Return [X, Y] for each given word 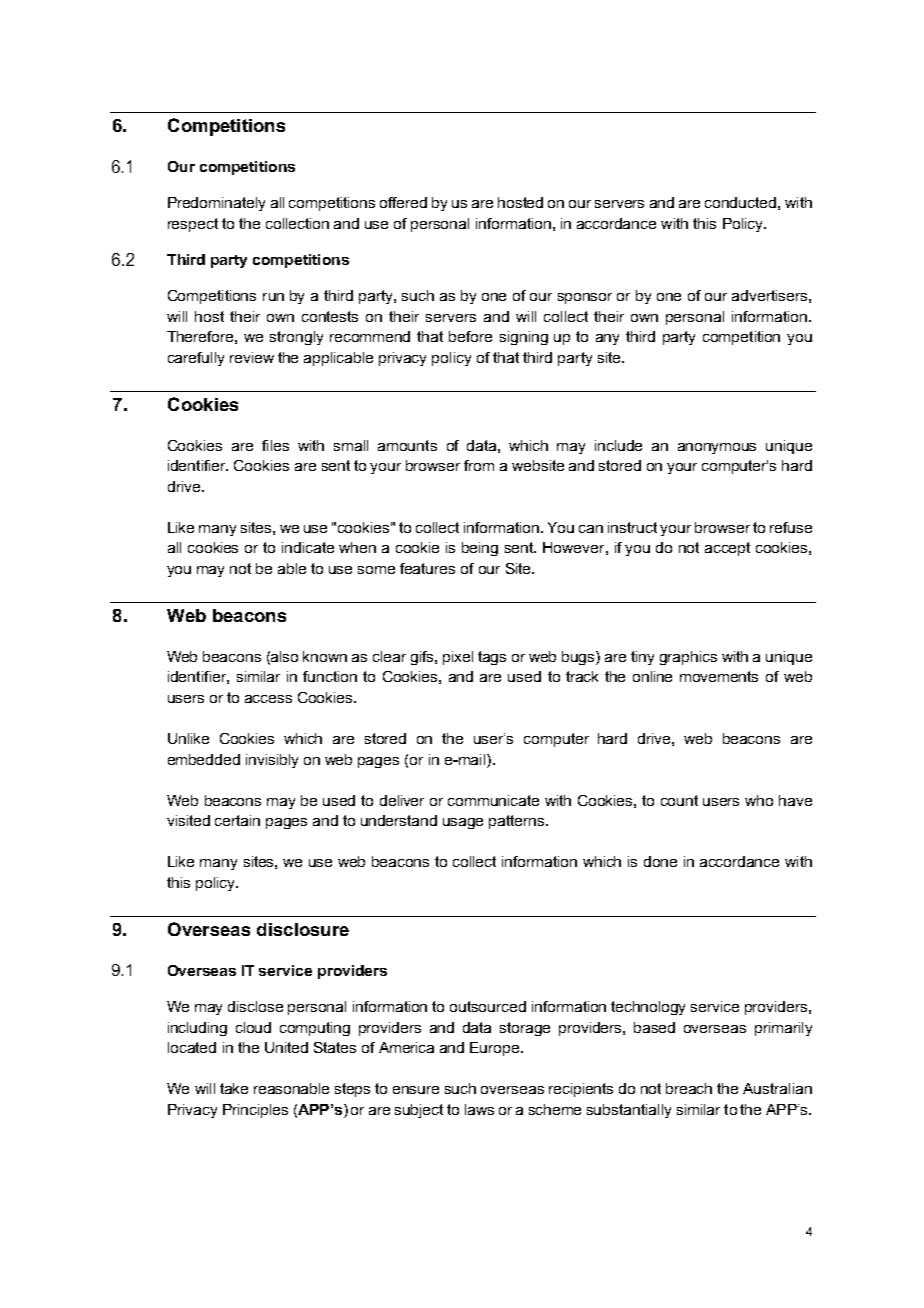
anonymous [717, 448]
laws [479, 1109]
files [275, 445]
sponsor [585, 298]
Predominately [216, 204]
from [479, 465]
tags [492, 658]
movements [719, 676]
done [660, 861]
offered [403, 202]
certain [237, 820]
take [234, 1088]
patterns [518, 822]
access [268, 699]
